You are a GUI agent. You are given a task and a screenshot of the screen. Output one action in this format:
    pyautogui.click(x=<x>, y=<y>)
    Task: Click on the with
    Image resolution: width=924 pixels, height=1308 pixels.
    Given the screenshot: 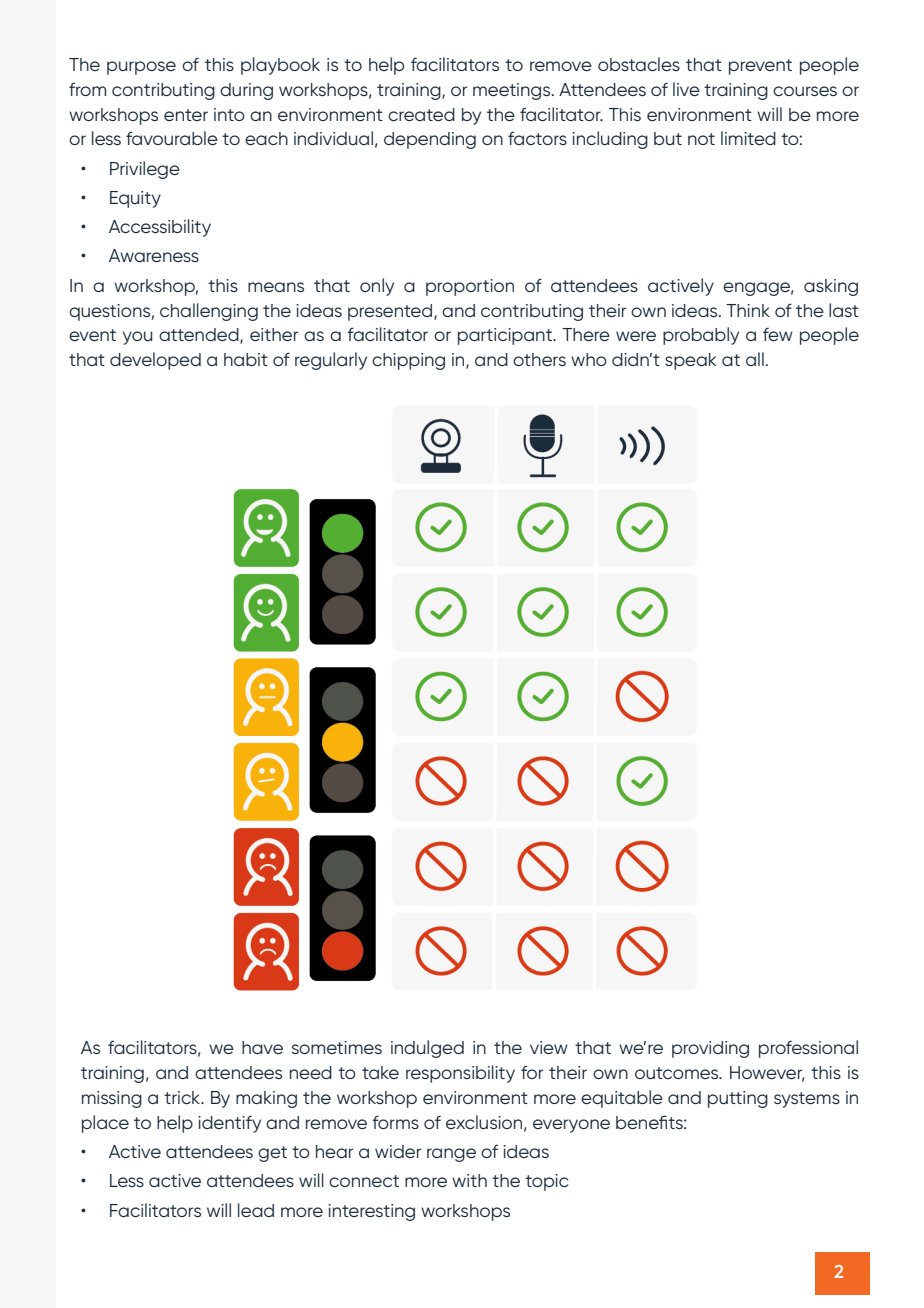 What is the action you would take?
    pyautogui.click(x=469, y=1180)
